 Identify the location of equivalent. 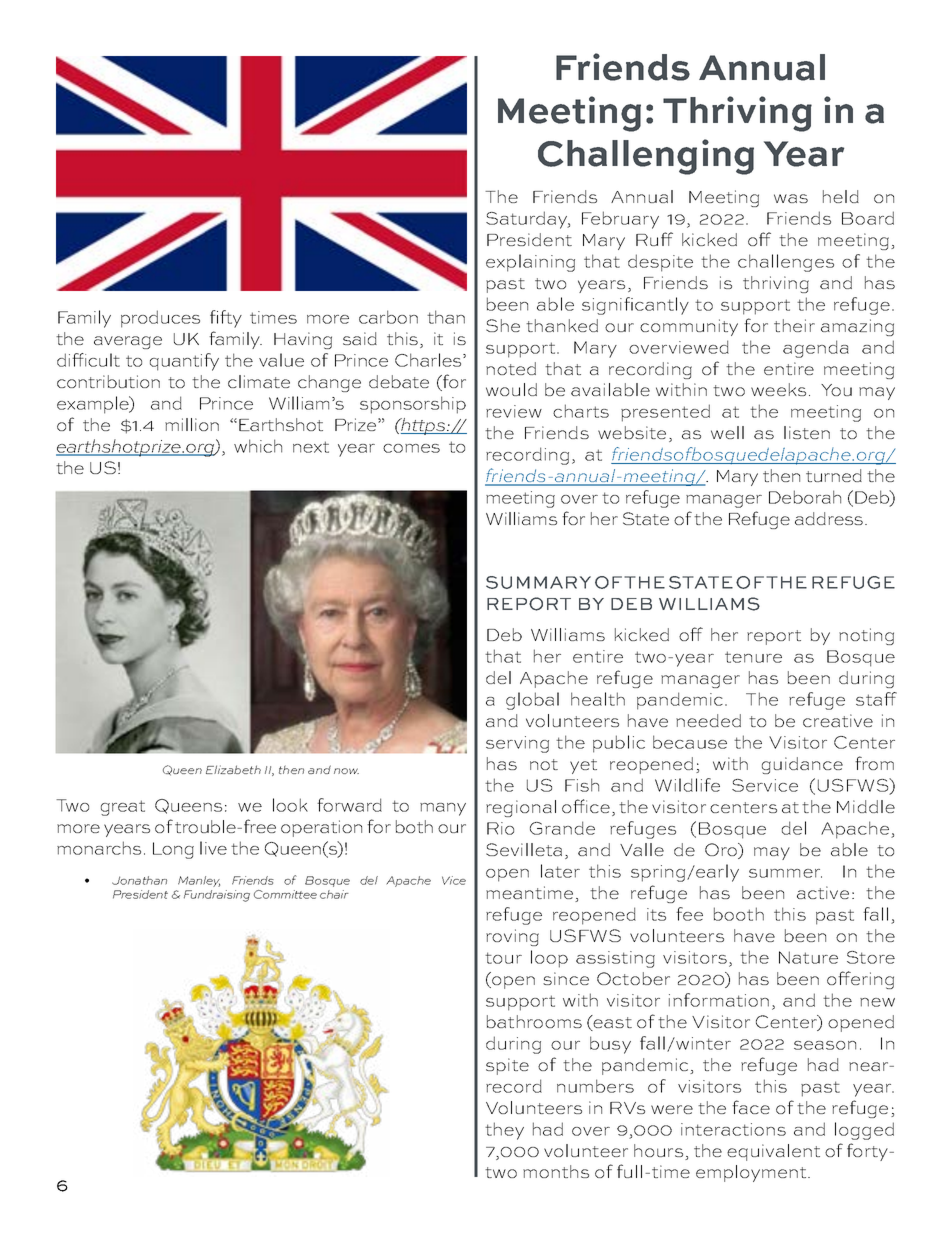
(773, 1152).
